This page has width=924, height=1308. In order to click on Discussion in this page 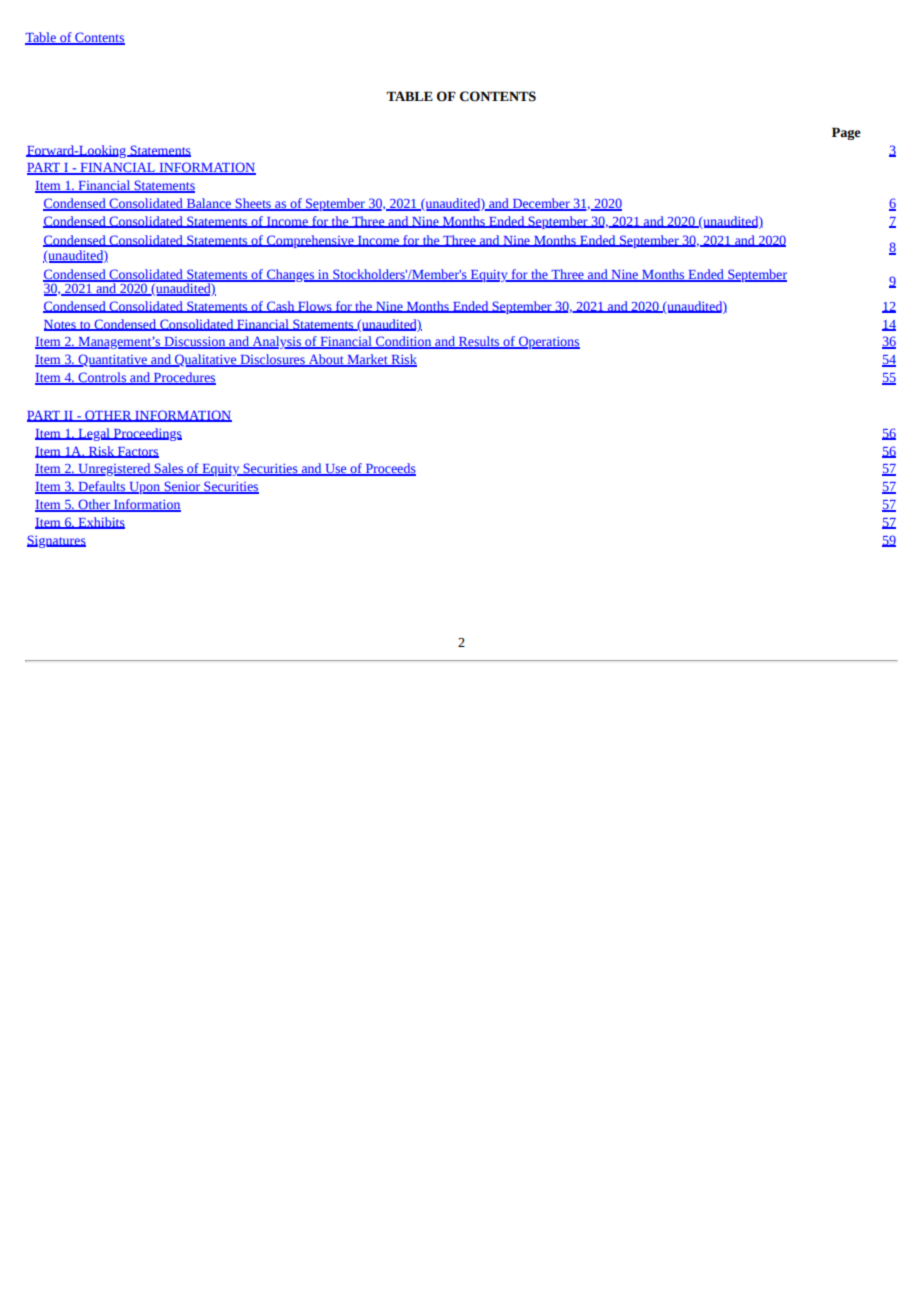, I will do `click(195, 342)`.
